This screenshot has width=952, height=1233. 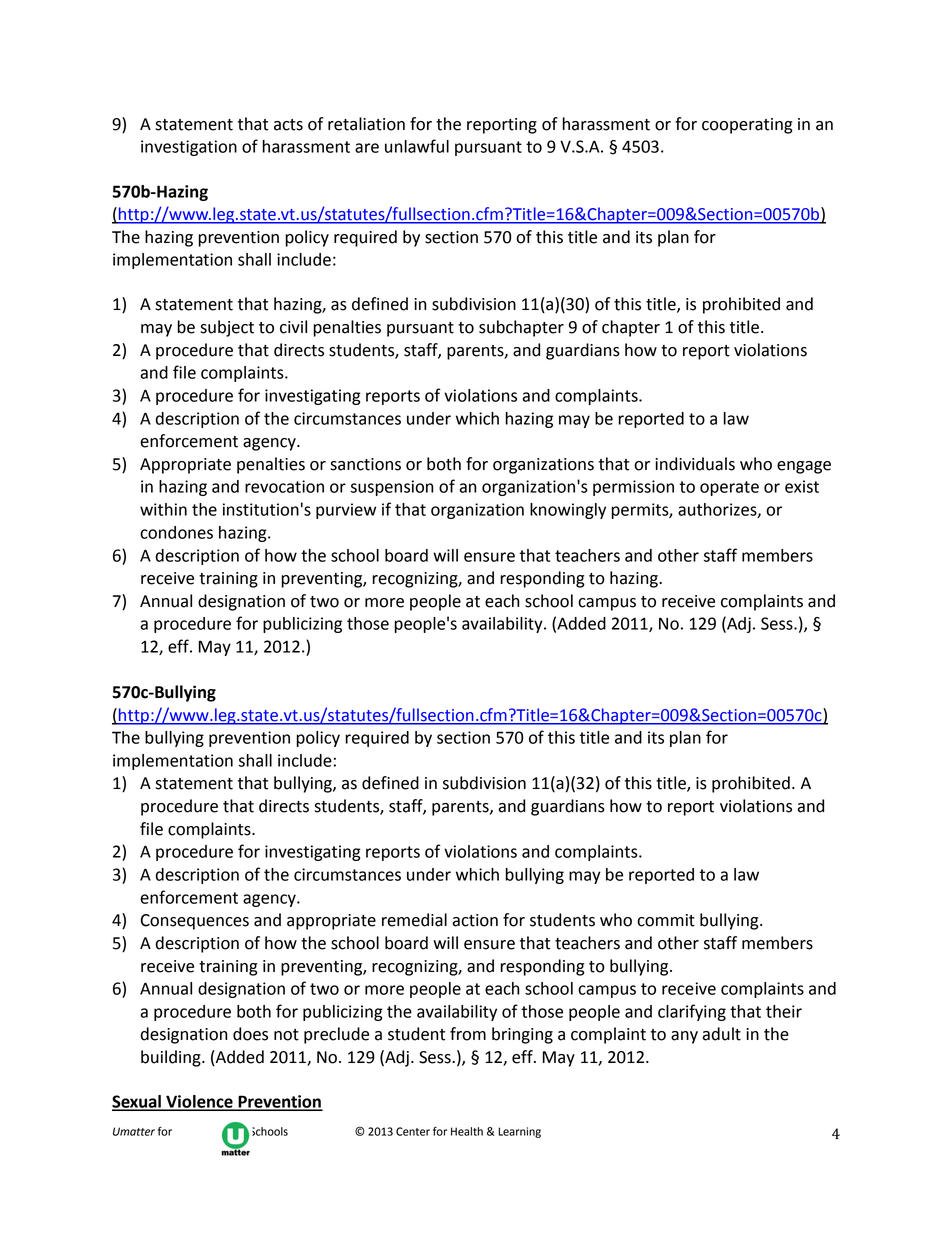 I want to click on Health, so click(x=467, y=1131).
